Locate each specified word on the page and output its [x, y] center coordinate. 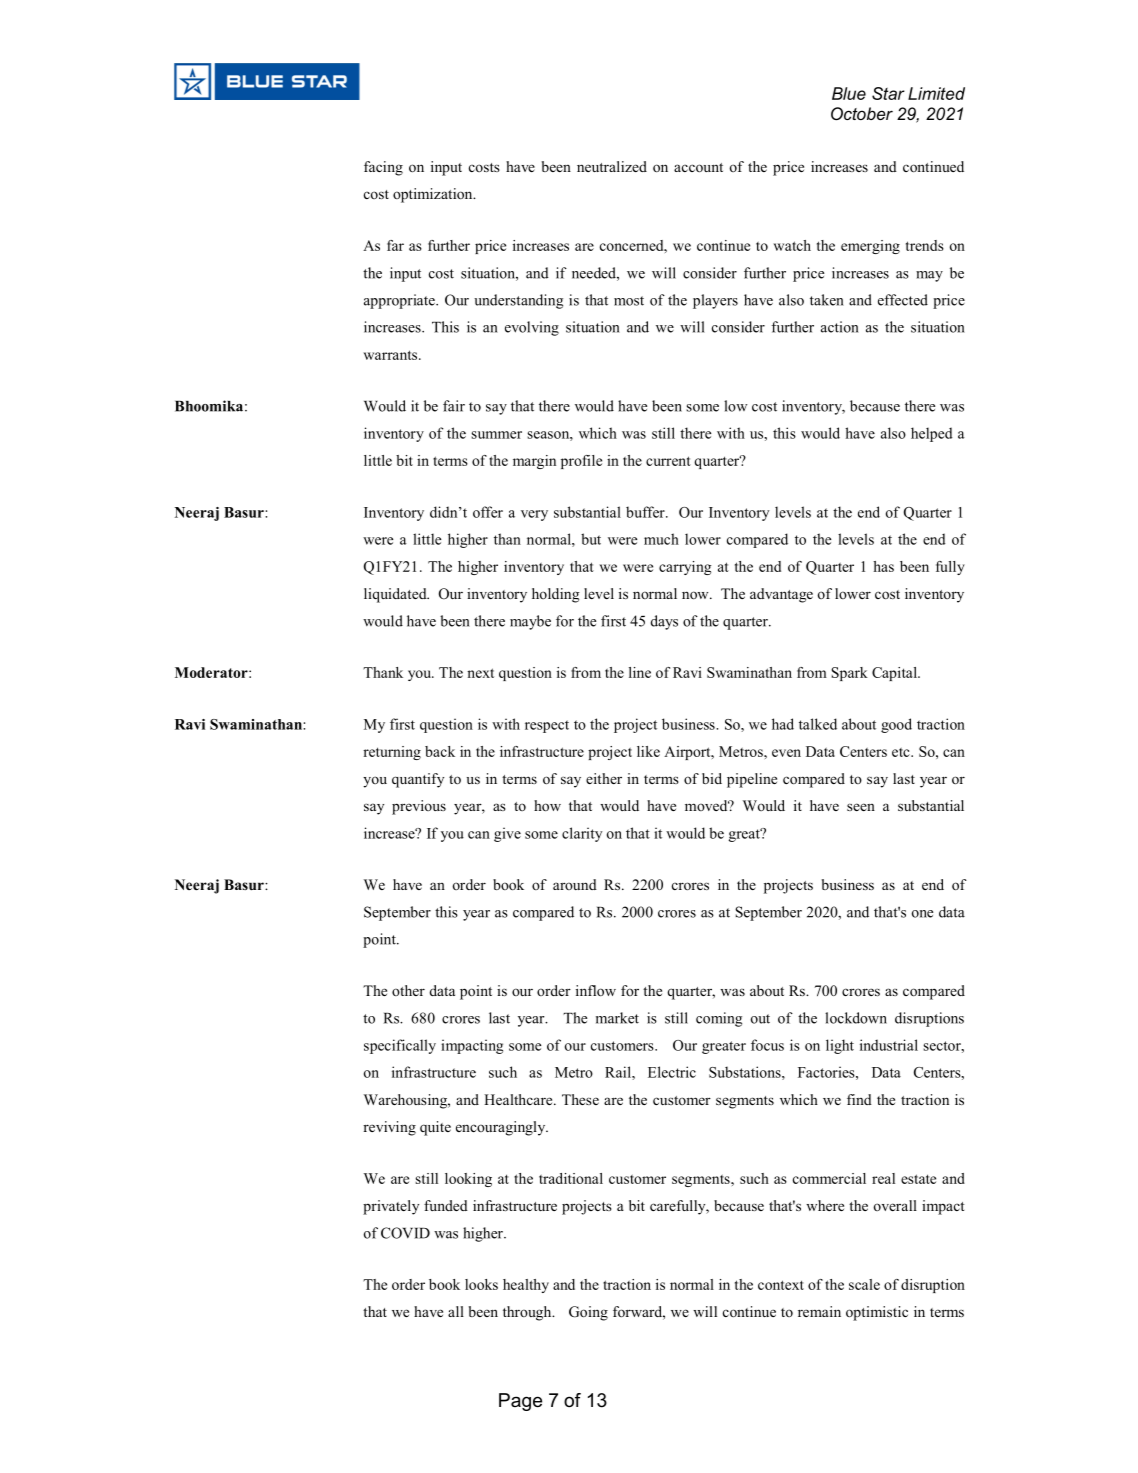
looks [481, 1284]
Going [588, 1313]
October [862, 113]
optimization [434, 195]
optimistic [877, 1313]
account [698, 167]
